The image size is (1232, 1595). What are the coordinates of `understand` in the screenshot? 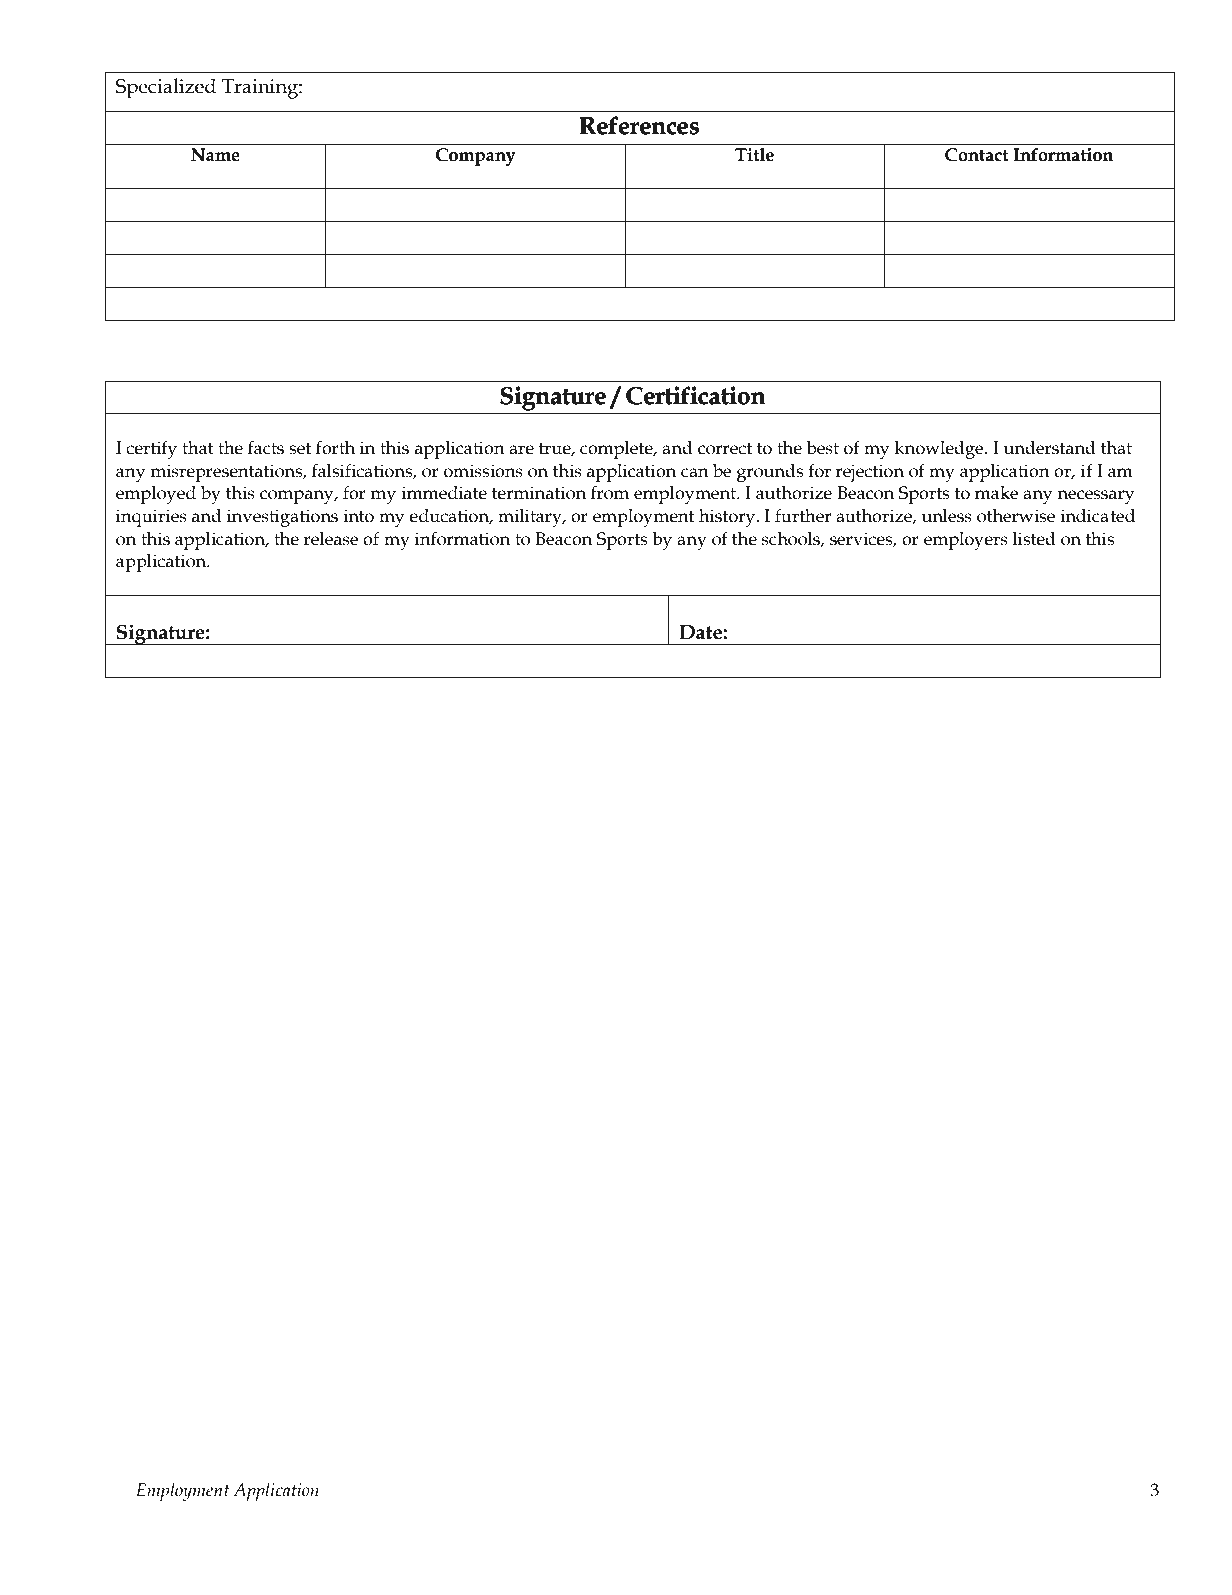 It's located at (1050, 448).
